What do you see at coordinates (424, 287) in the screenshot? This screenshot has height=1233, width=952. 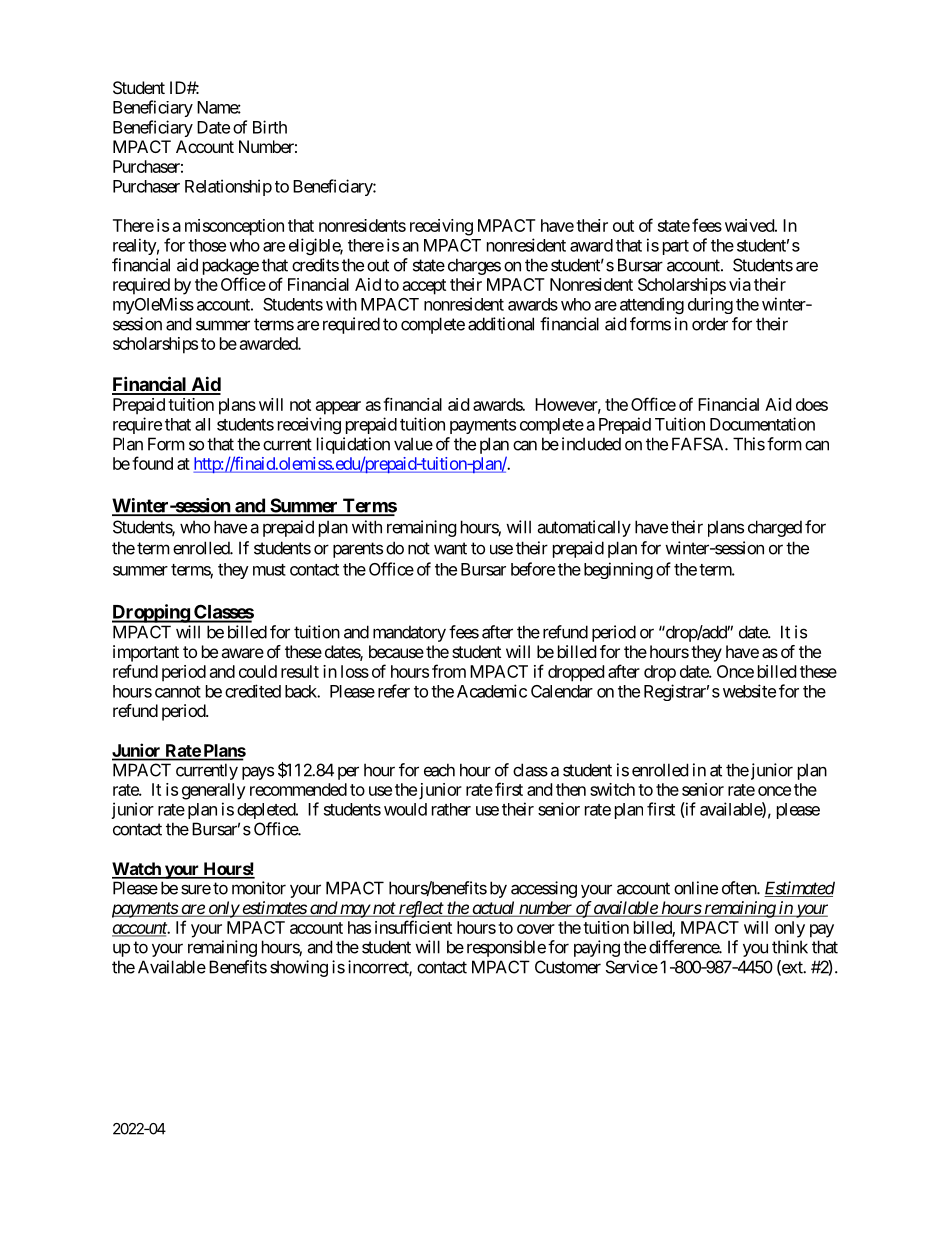 I see `accept` at bounding box center [424, 287].
